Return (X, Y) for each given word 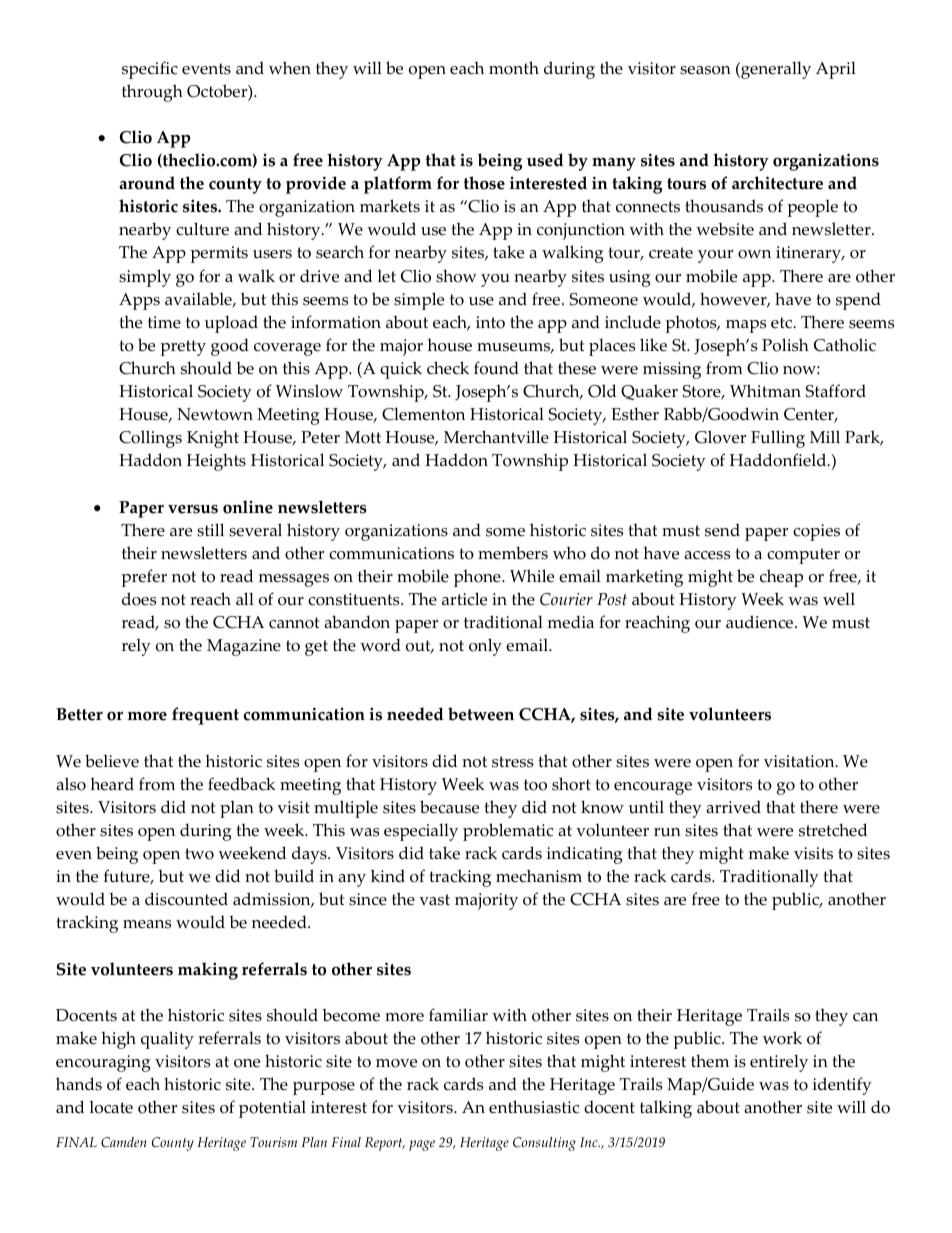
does (139, 599)
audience (761, 622)
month (514, 68)
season (705, 70)
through (152, 93)
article (464, 599)
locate (111, 1107)
